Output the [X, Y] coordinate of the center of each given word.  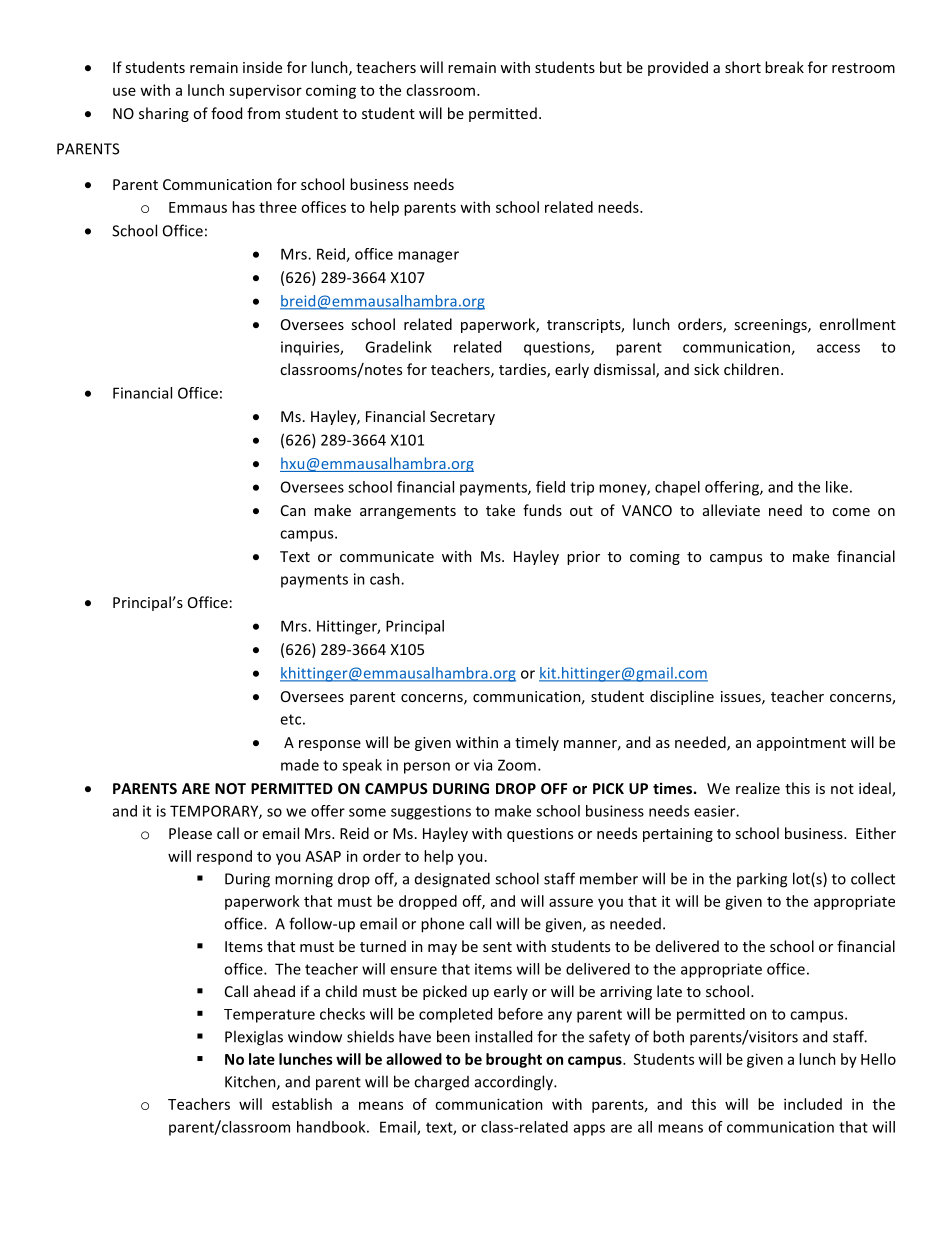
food [226, 113]
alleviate [731, 510]
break [784, 67]
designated [452, 880]
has [243, 207]
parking [762, 880]
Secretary [462, 418]
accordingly [515, 1083]
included [813, 1104]
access [838, 348]
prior [583, 558]
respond [224, 857]
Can [293, 510]
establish [302, 1104]
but [611, 67]
